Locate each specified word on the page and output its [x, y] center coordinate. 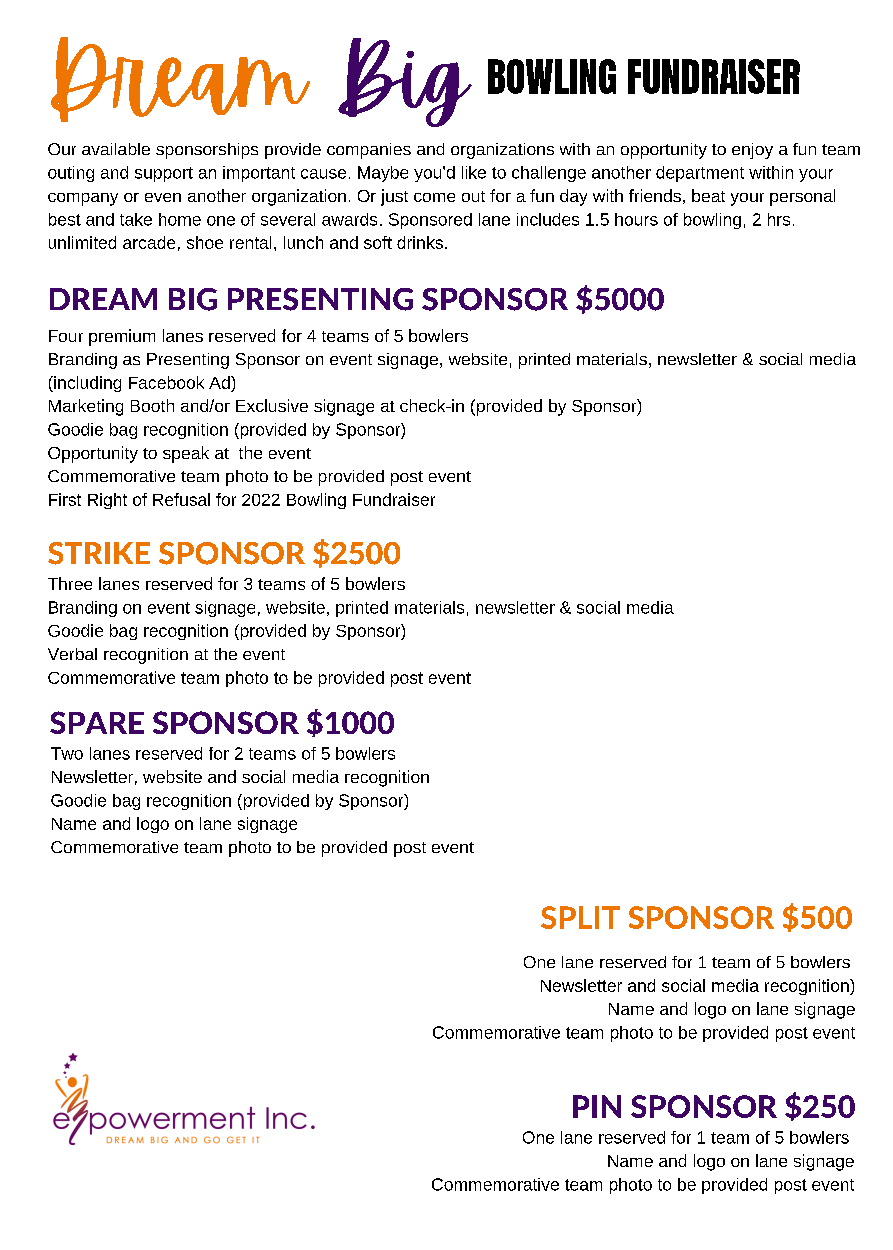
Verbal [72, 654]
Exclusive [272, 405]
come [434, 197]
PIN [597, 1106]
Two [67, 753]
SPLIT [580, 917]
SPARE [97, 722]
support [164, 174]
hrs [779, 219]
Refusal [181, 499]
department [700, 174]
